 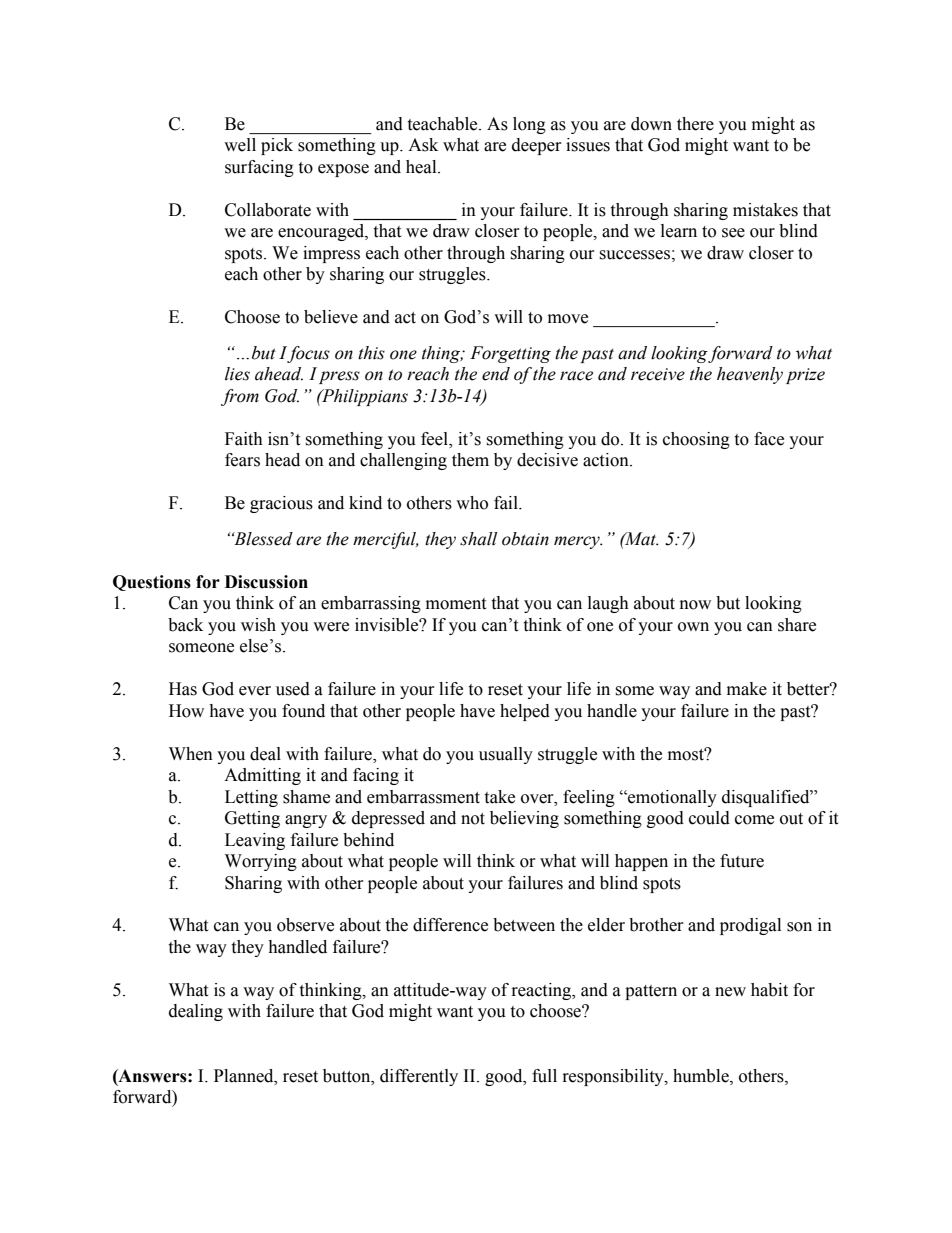 I want to click on lies, so click(x=237, y=374).
